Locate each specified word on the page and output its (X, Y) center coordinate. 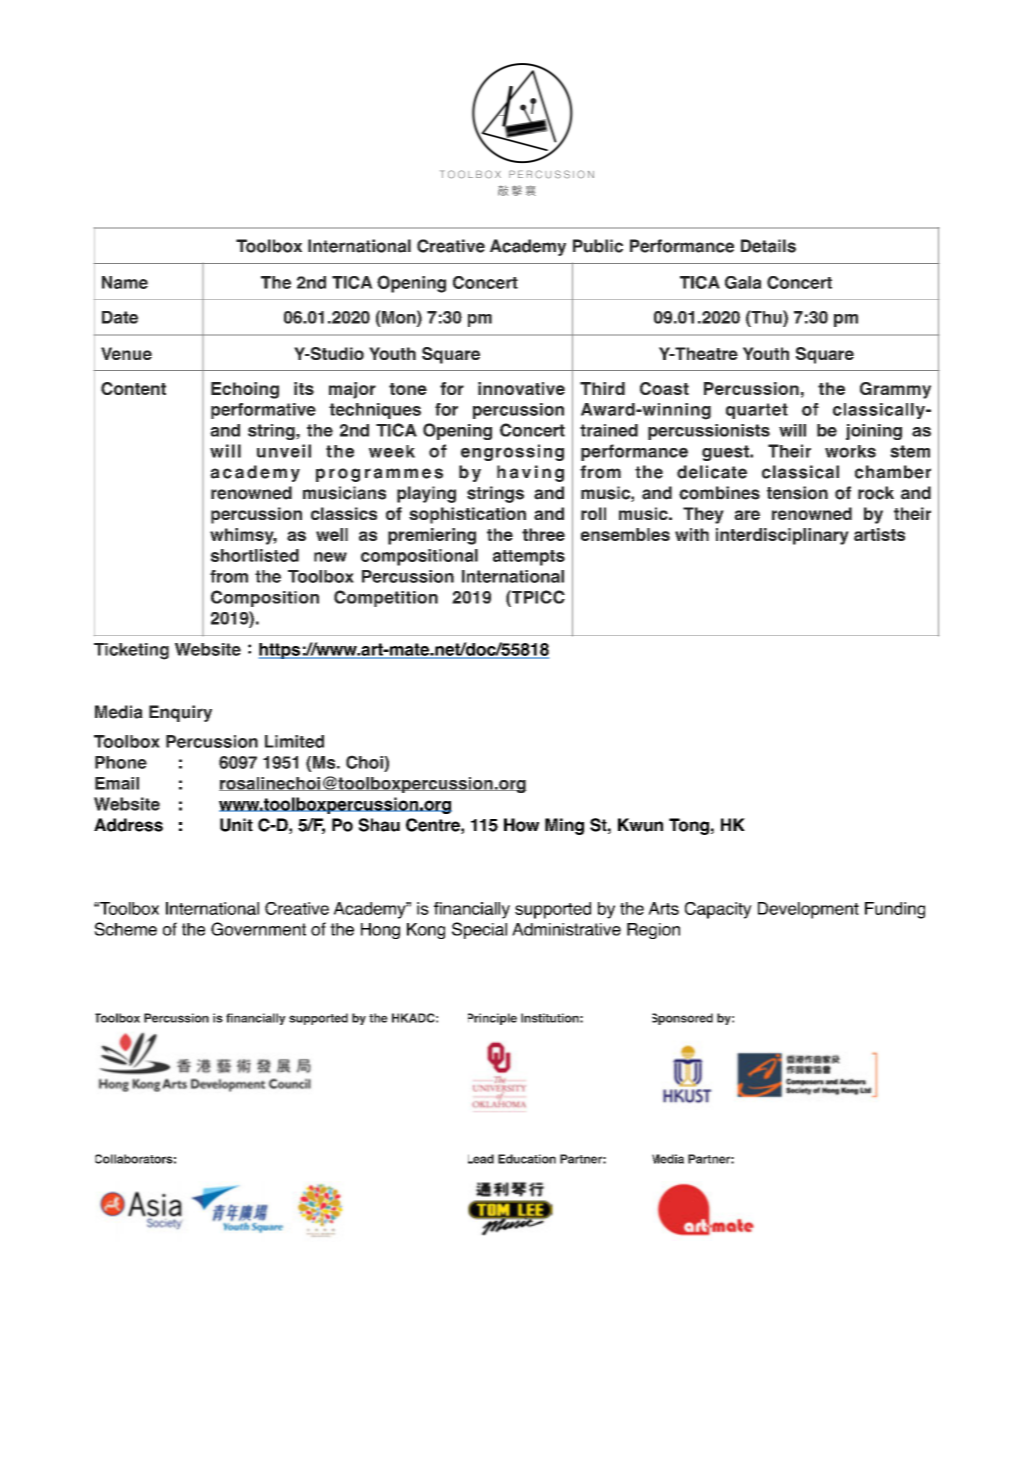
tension (797, 493)
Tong (689, 826)
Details (768, 246)
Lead (481, 1159)
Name (125, 282)
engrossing (512, 452)
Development (808, 910)
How (521, 825)
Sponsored (682, 1019)
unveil (284, 451)
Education (527, 1159)
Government (258, 929)
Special (479, 930)
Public (598, 246)
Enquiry (180, 713)
